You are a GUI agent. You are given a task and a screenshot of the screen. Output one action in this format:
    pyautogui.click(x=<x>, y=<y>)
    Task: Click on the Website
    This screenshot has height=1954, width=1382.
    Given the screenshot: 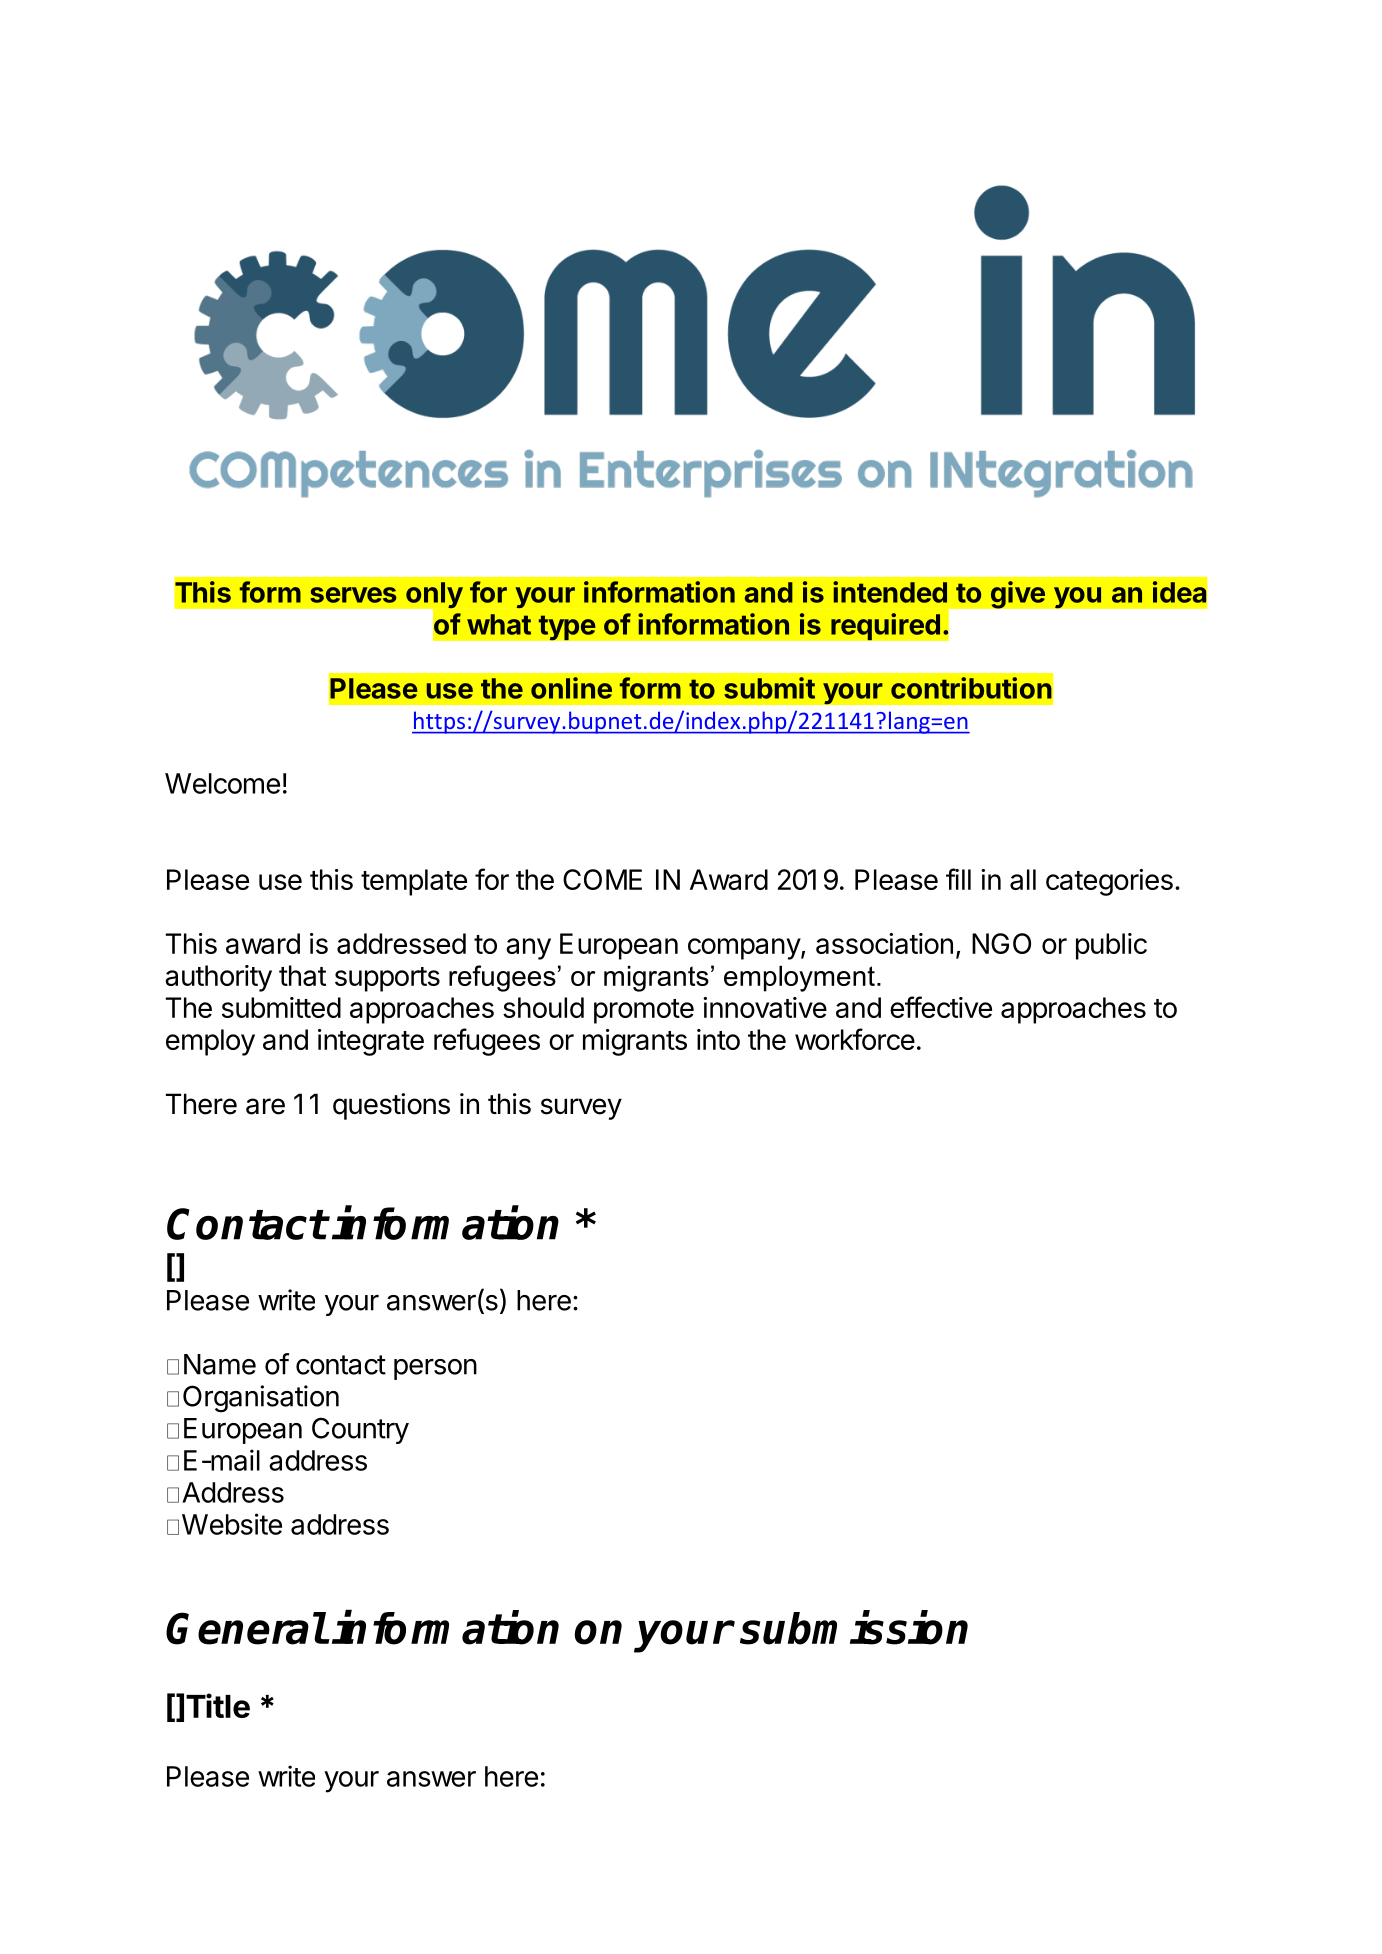 What is the action you would take?
    pyautogui.click(x=232, y=1524)
